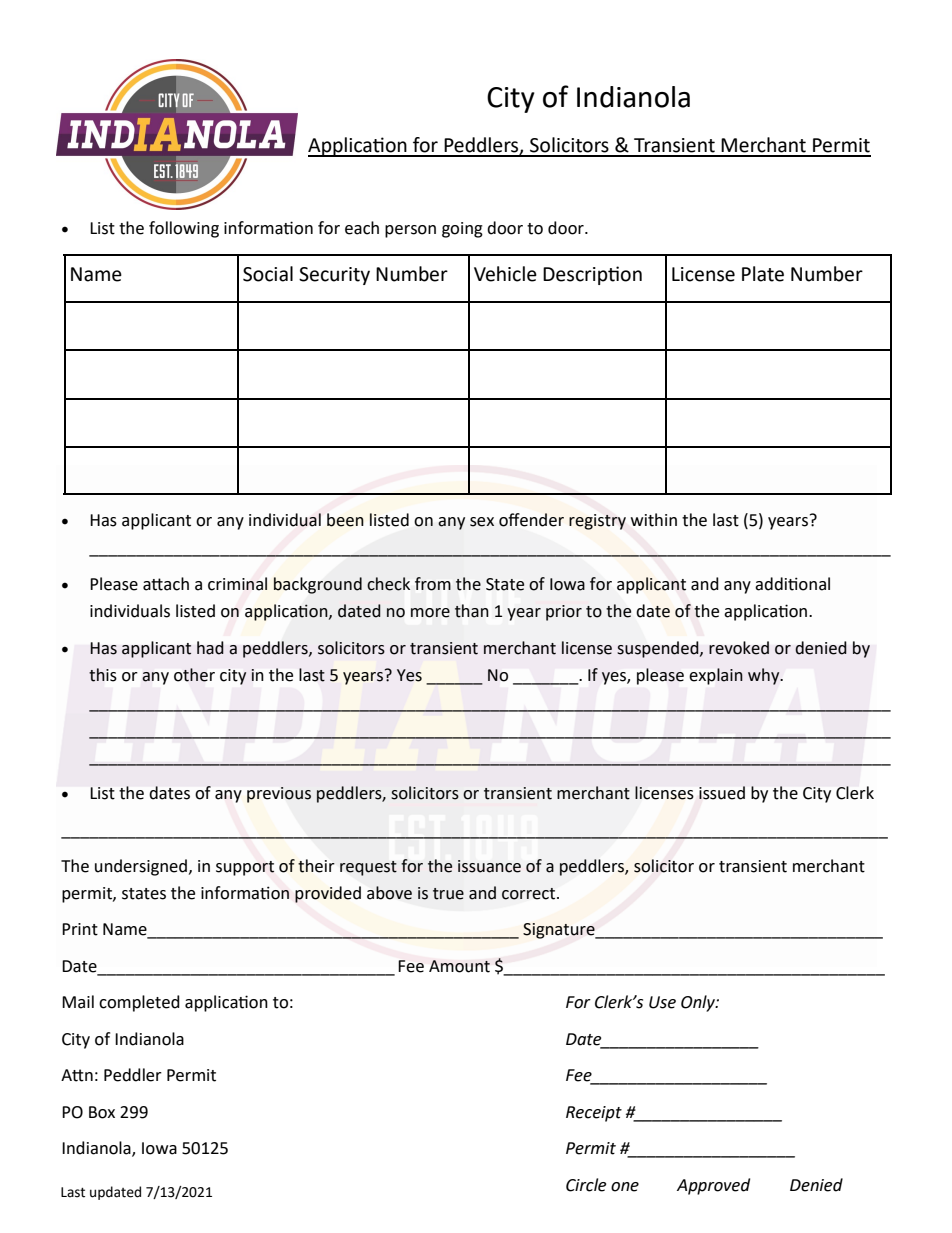 The image size is (952, 1233). I want to click on Plate, so click(763, 274).
